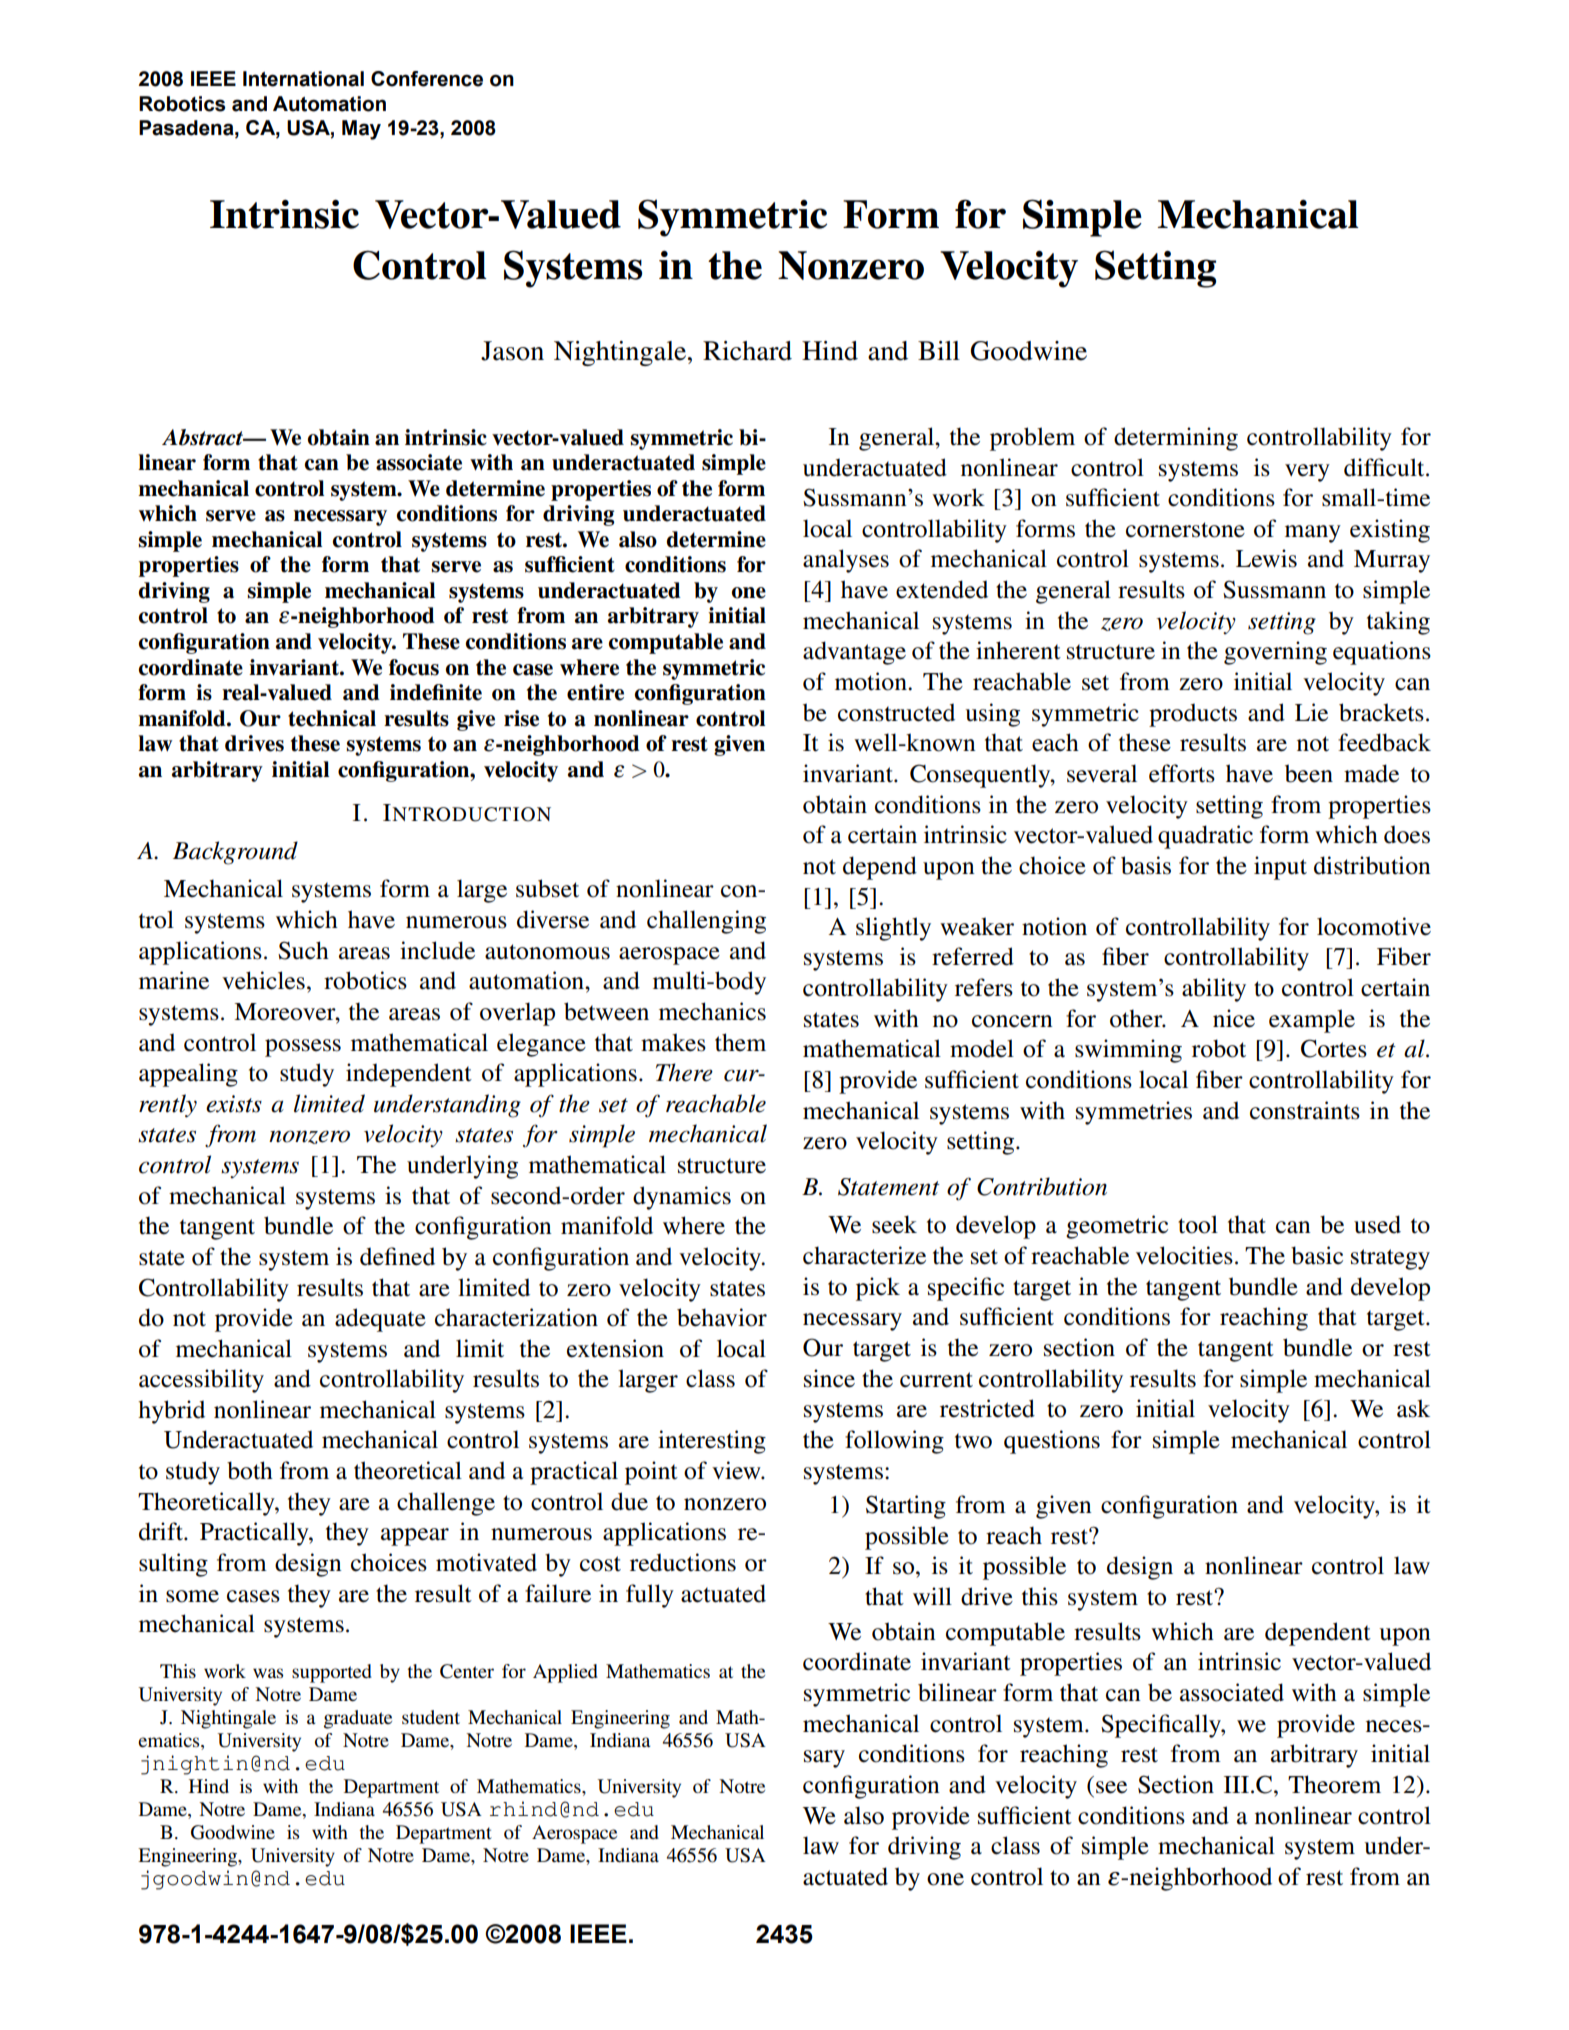  Describe the element at coordinates (380, 1320) in the screenshot. I see `adequate` at that location.
